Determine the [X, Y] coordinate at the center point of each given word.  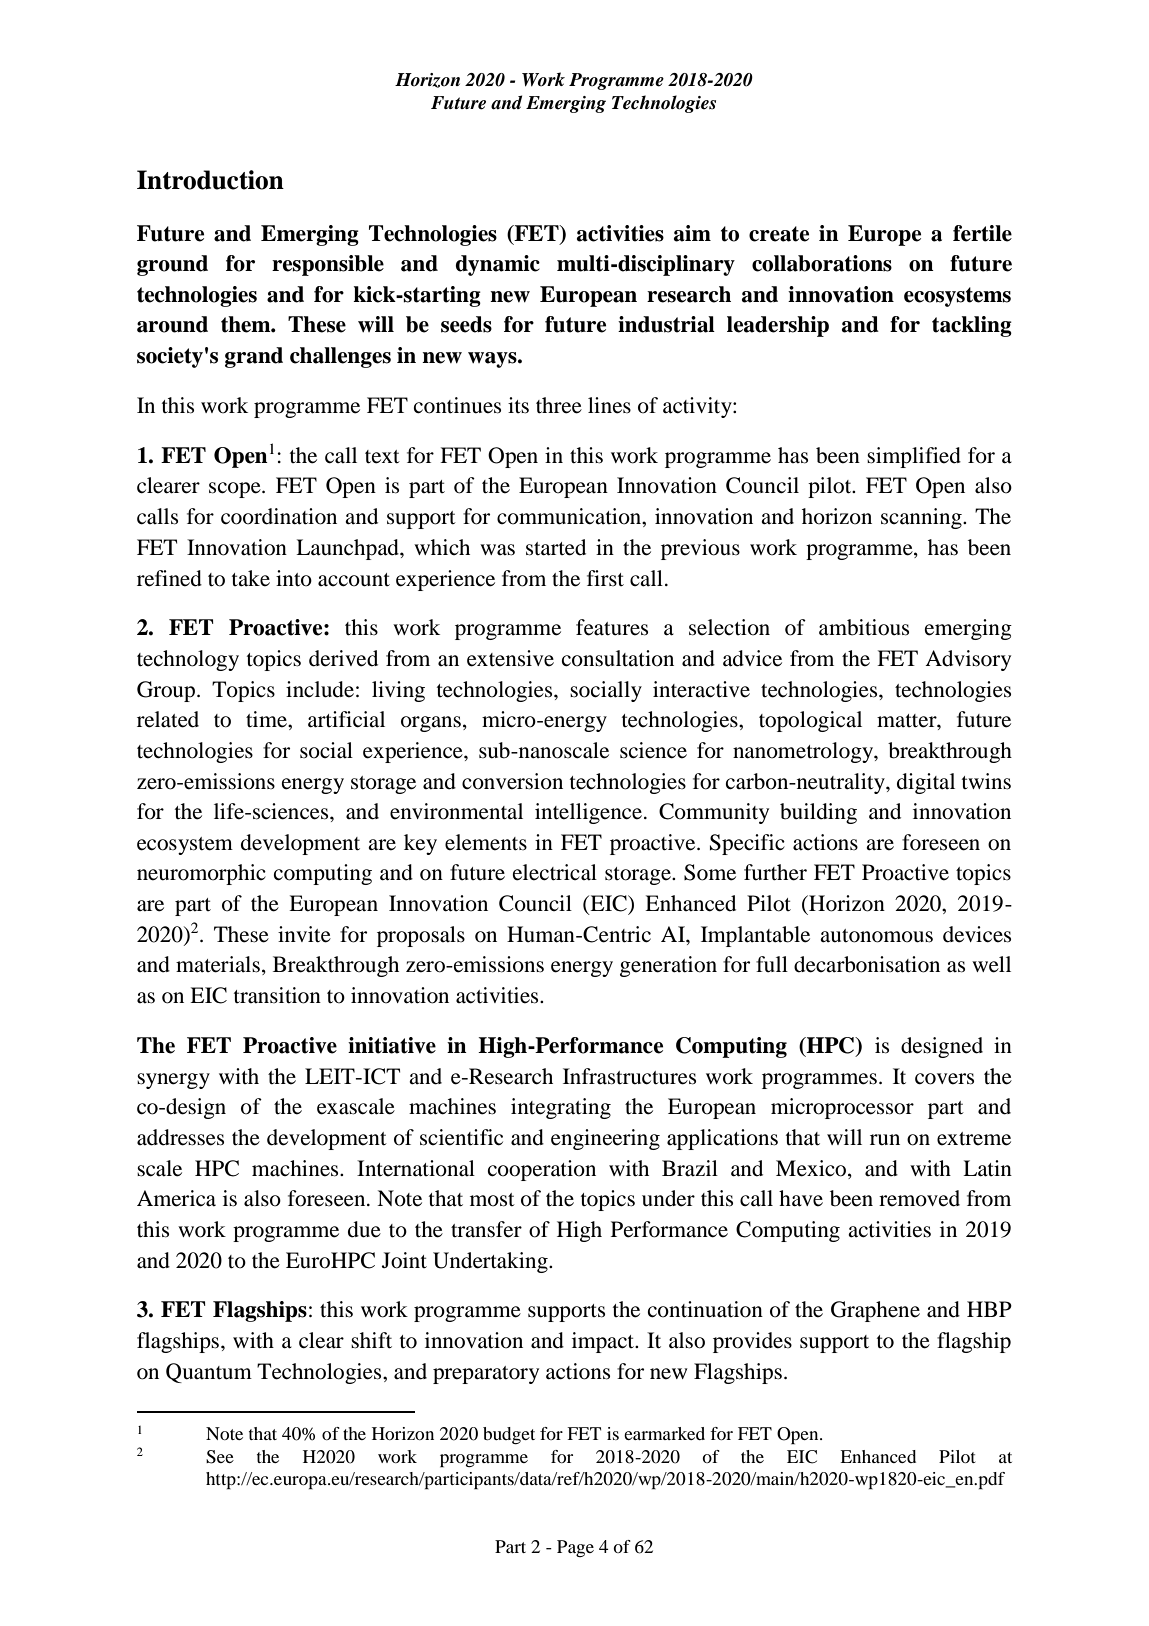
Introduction [210, 180]
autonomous [876, 936]
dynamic [498, 265]
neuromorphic [201, 874]
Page [575, 1548]
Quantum [209, 1373]
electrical [555, 872]
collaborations [822, 263]
